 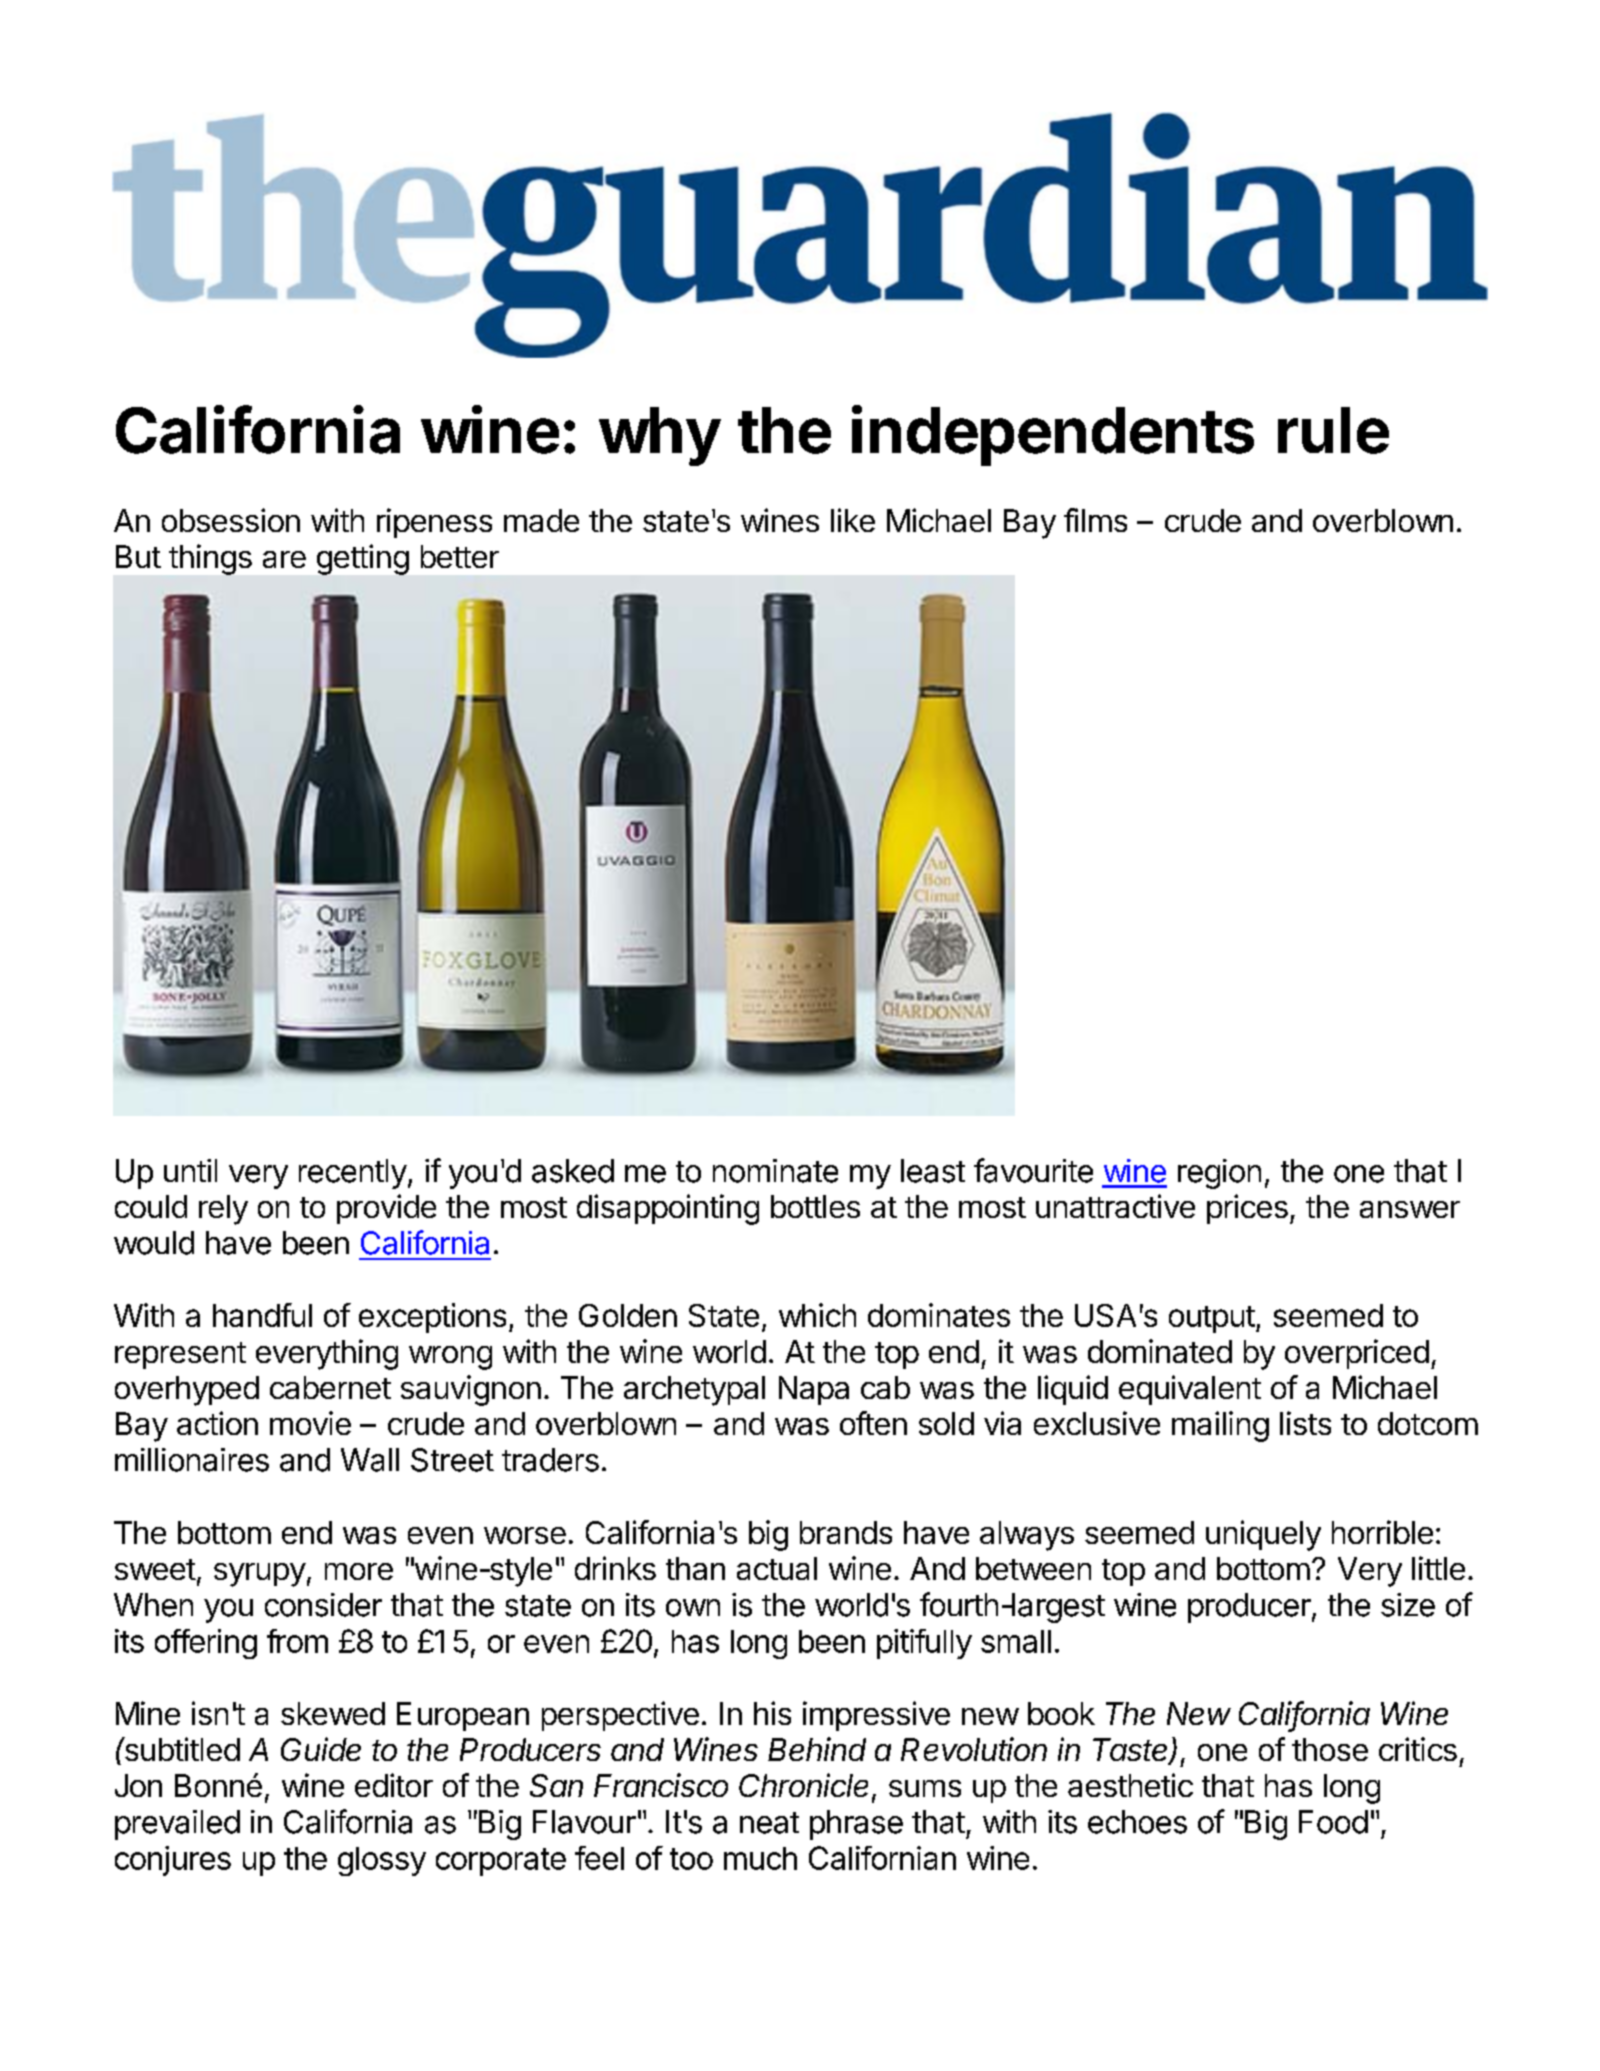 What do you see at coordinates (353, 1174) in the screenshot?
I see `recently` at bounding box center [353, 1174].
